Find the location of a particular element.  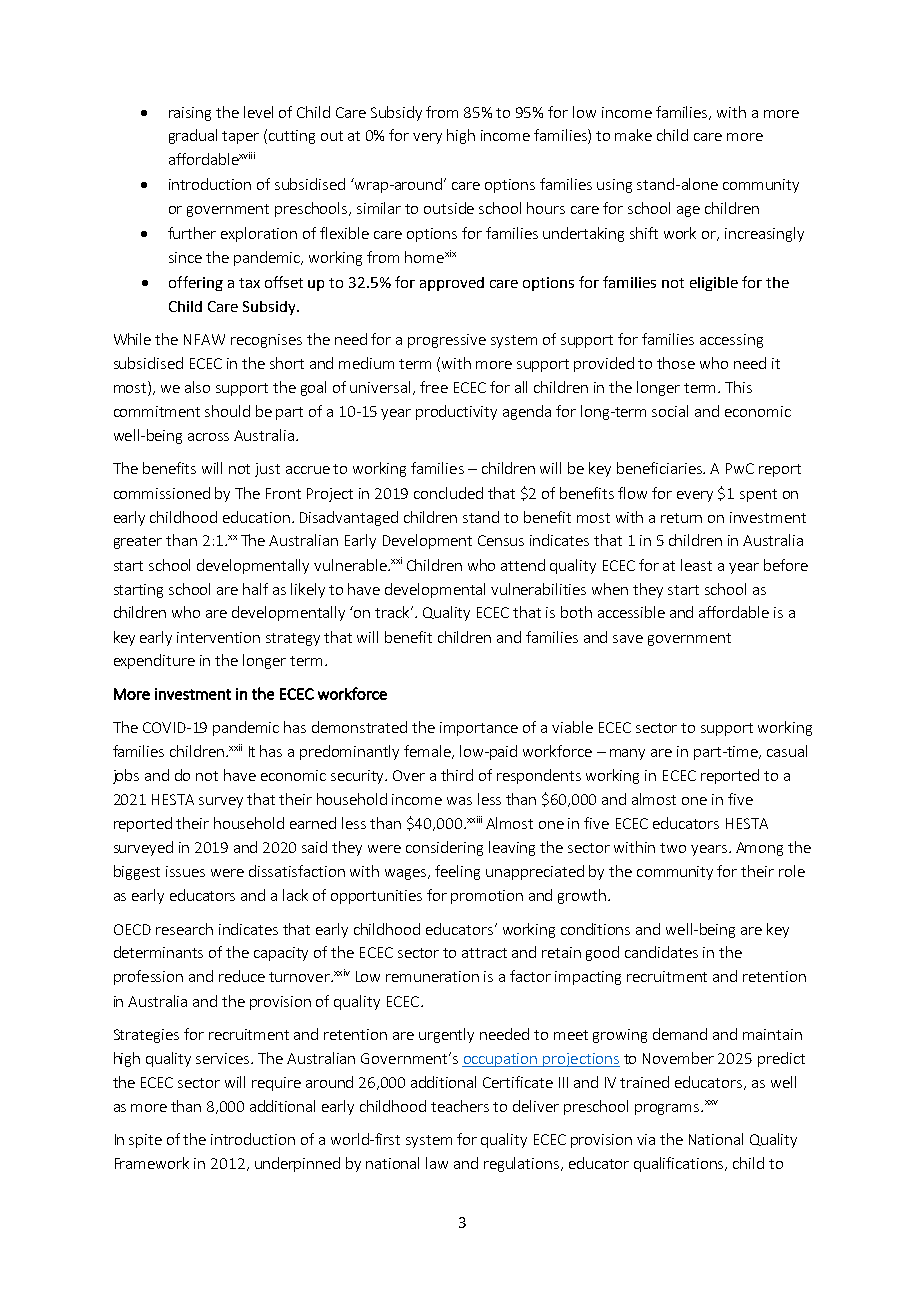

gradual is located at coordinates (193, 136).
